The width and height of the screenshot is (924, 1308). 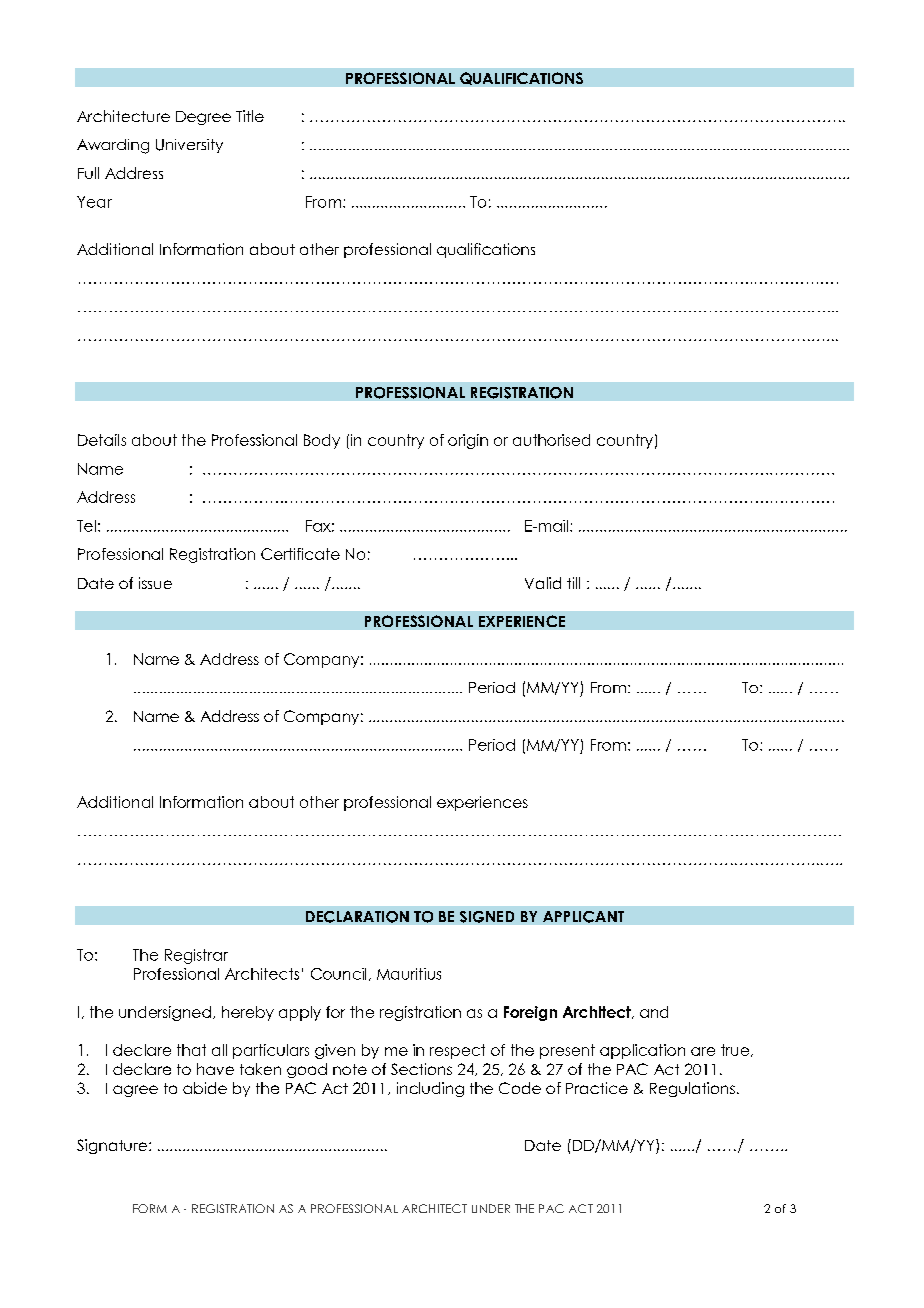 What do you see at coordinates (155, 583) in the screenshot?
I see `issue` at bounding box center [155, 583].
